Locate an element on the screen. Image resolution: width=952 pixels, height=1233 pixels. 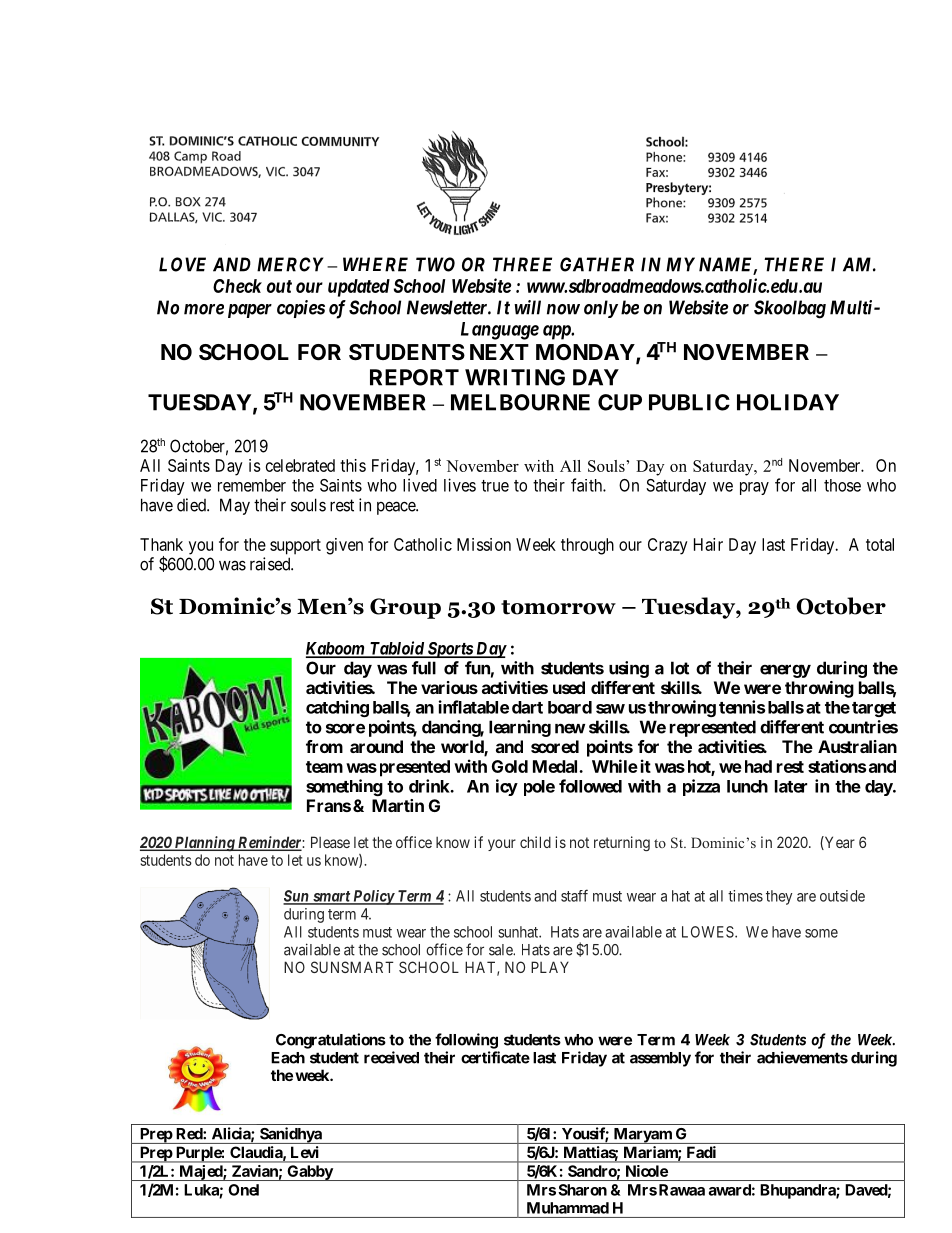
Check is located at coordinates (237, 286).
